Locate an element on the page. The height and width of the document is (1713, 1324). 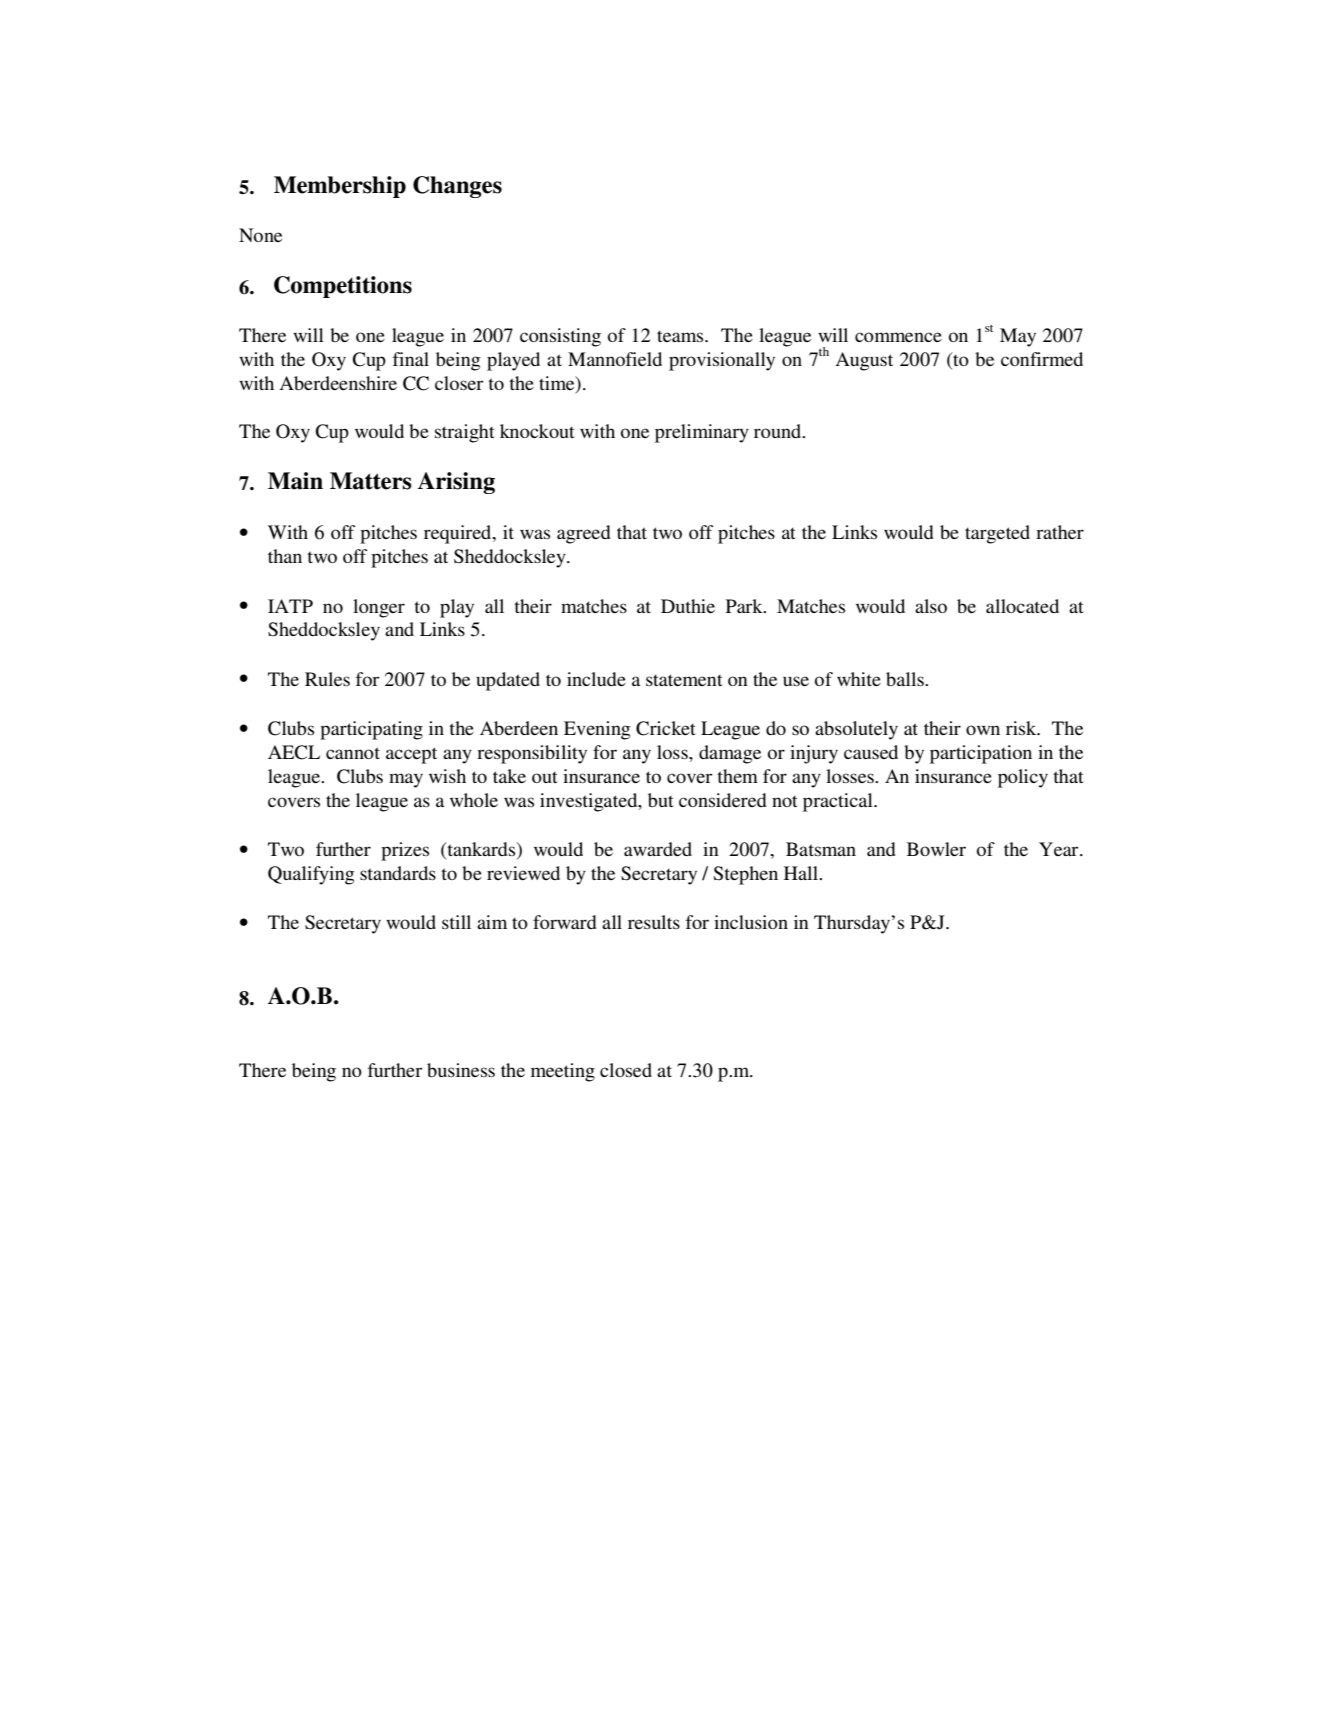
statement is located at coordinates (684, 680).
